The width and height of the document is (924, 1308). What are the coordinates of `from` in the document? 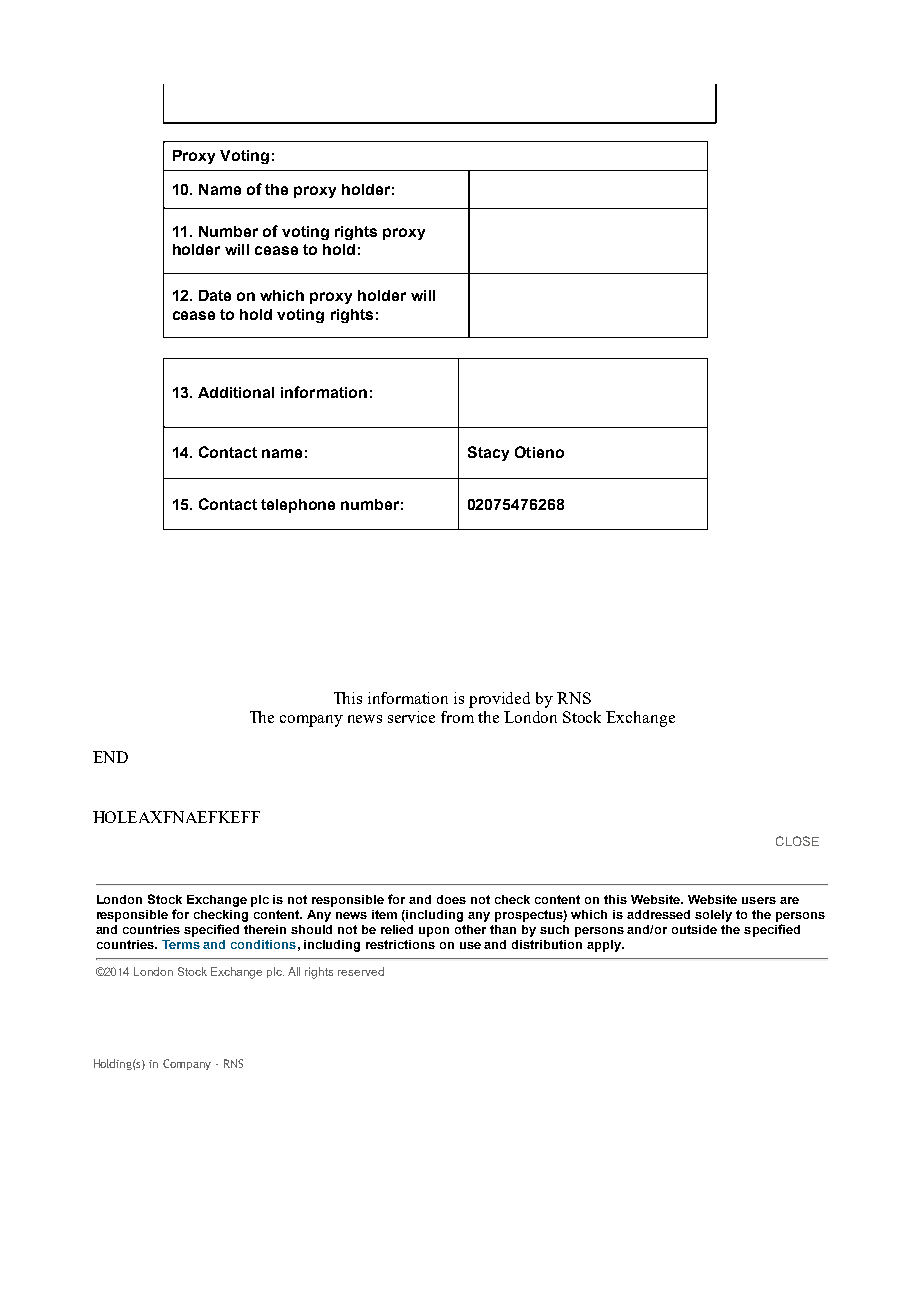 It's located at (457, 717).
